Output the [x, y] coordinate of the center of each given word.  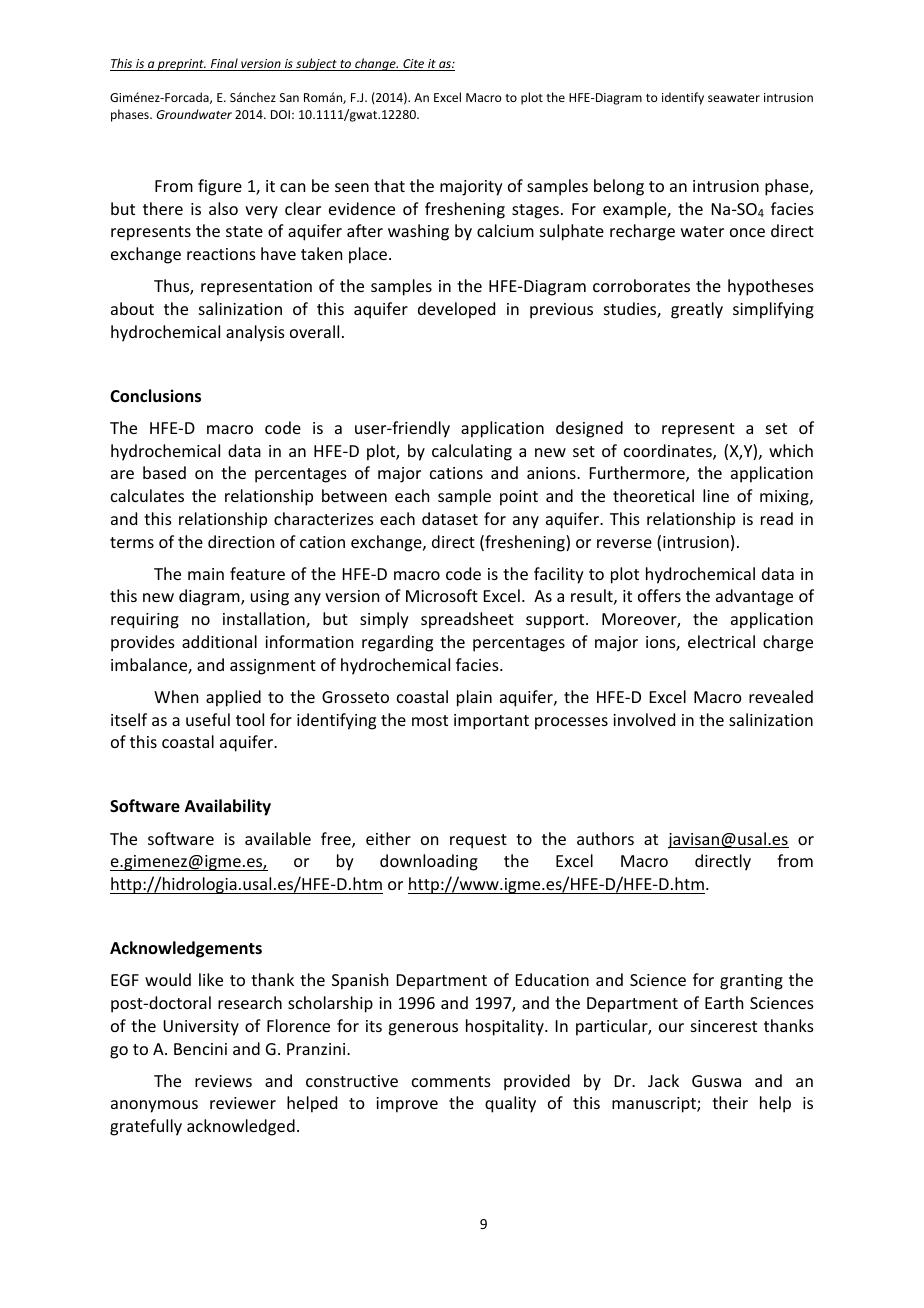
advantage [754, 597]
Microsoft [442, 595]
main [206, 574]
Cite [414, 65]
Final [224, 64]
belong [619, 187]
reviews [223, 1081]
